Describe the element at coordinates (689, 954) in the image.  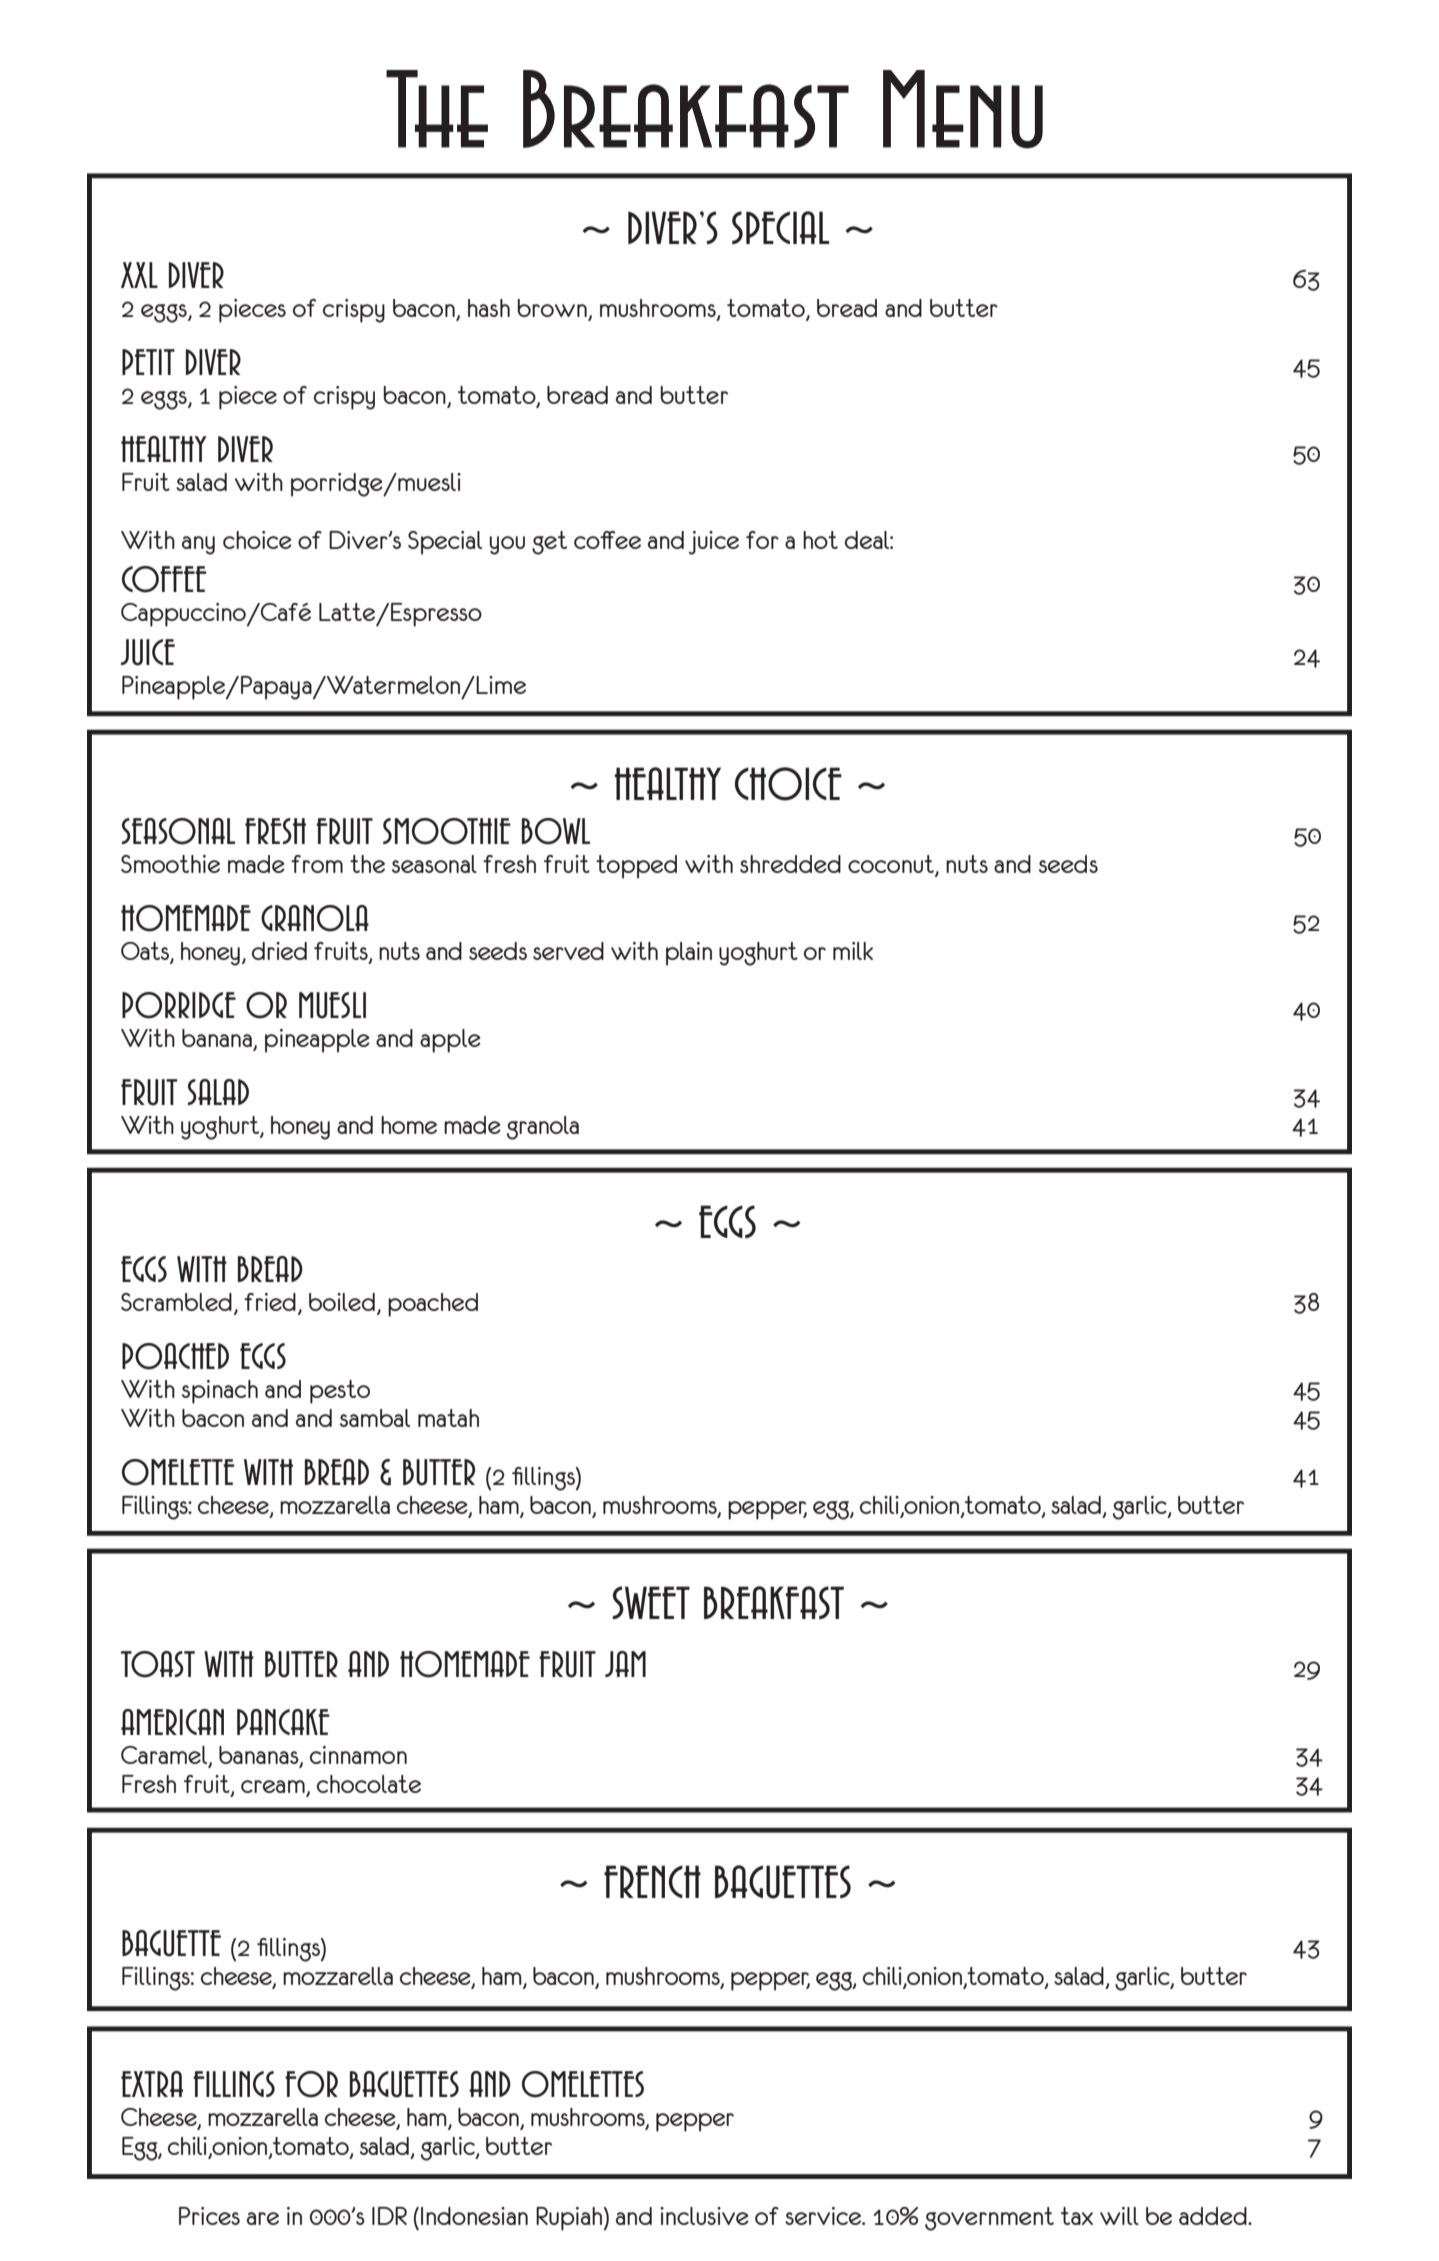
I see `plain` at that location.
